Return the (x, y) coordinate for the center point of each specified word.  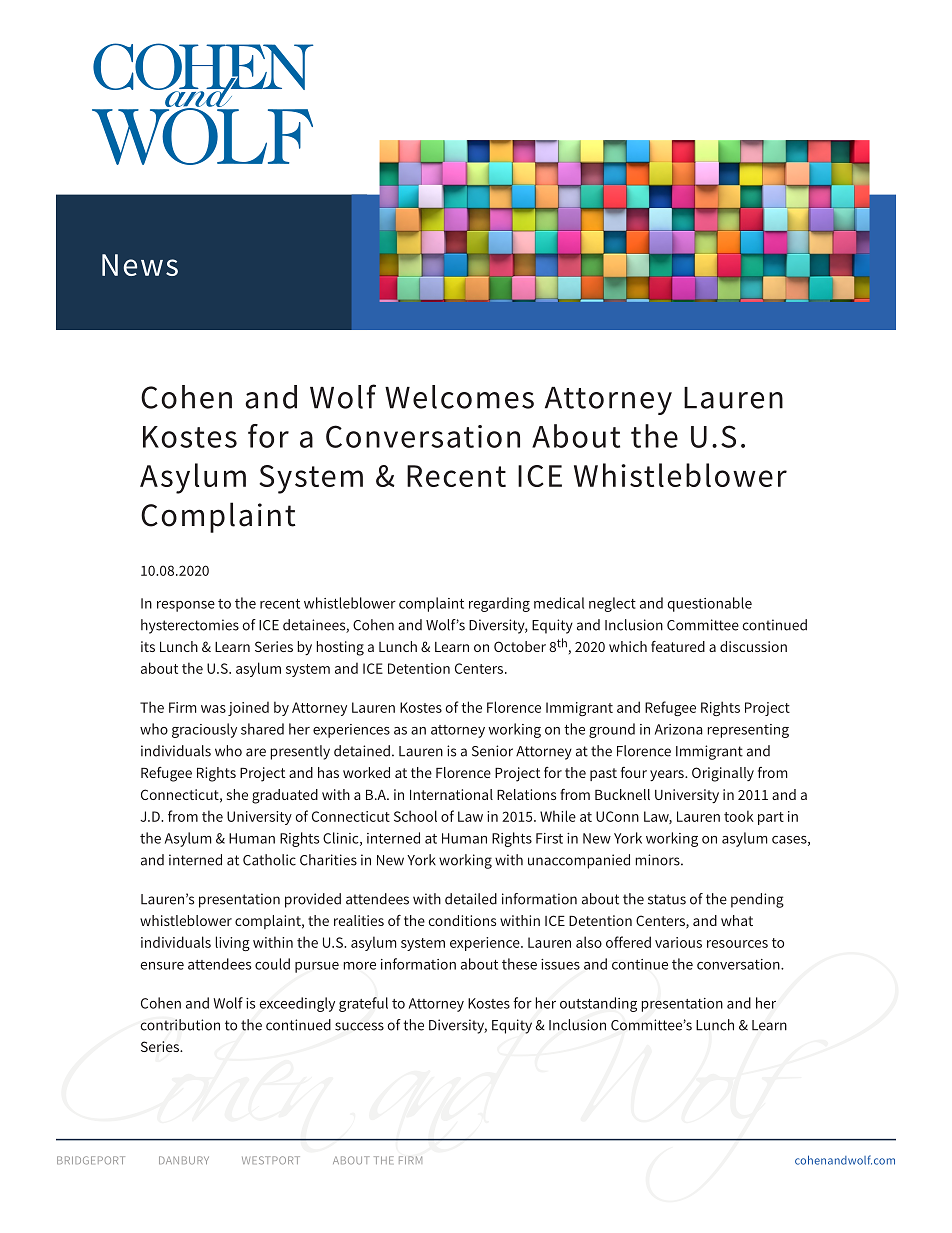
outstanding (598, 1004)
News (140, 265)
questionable (710, 604)
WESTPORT (271, 1160)
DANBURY (184, 1160)
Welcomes (459, 397)
